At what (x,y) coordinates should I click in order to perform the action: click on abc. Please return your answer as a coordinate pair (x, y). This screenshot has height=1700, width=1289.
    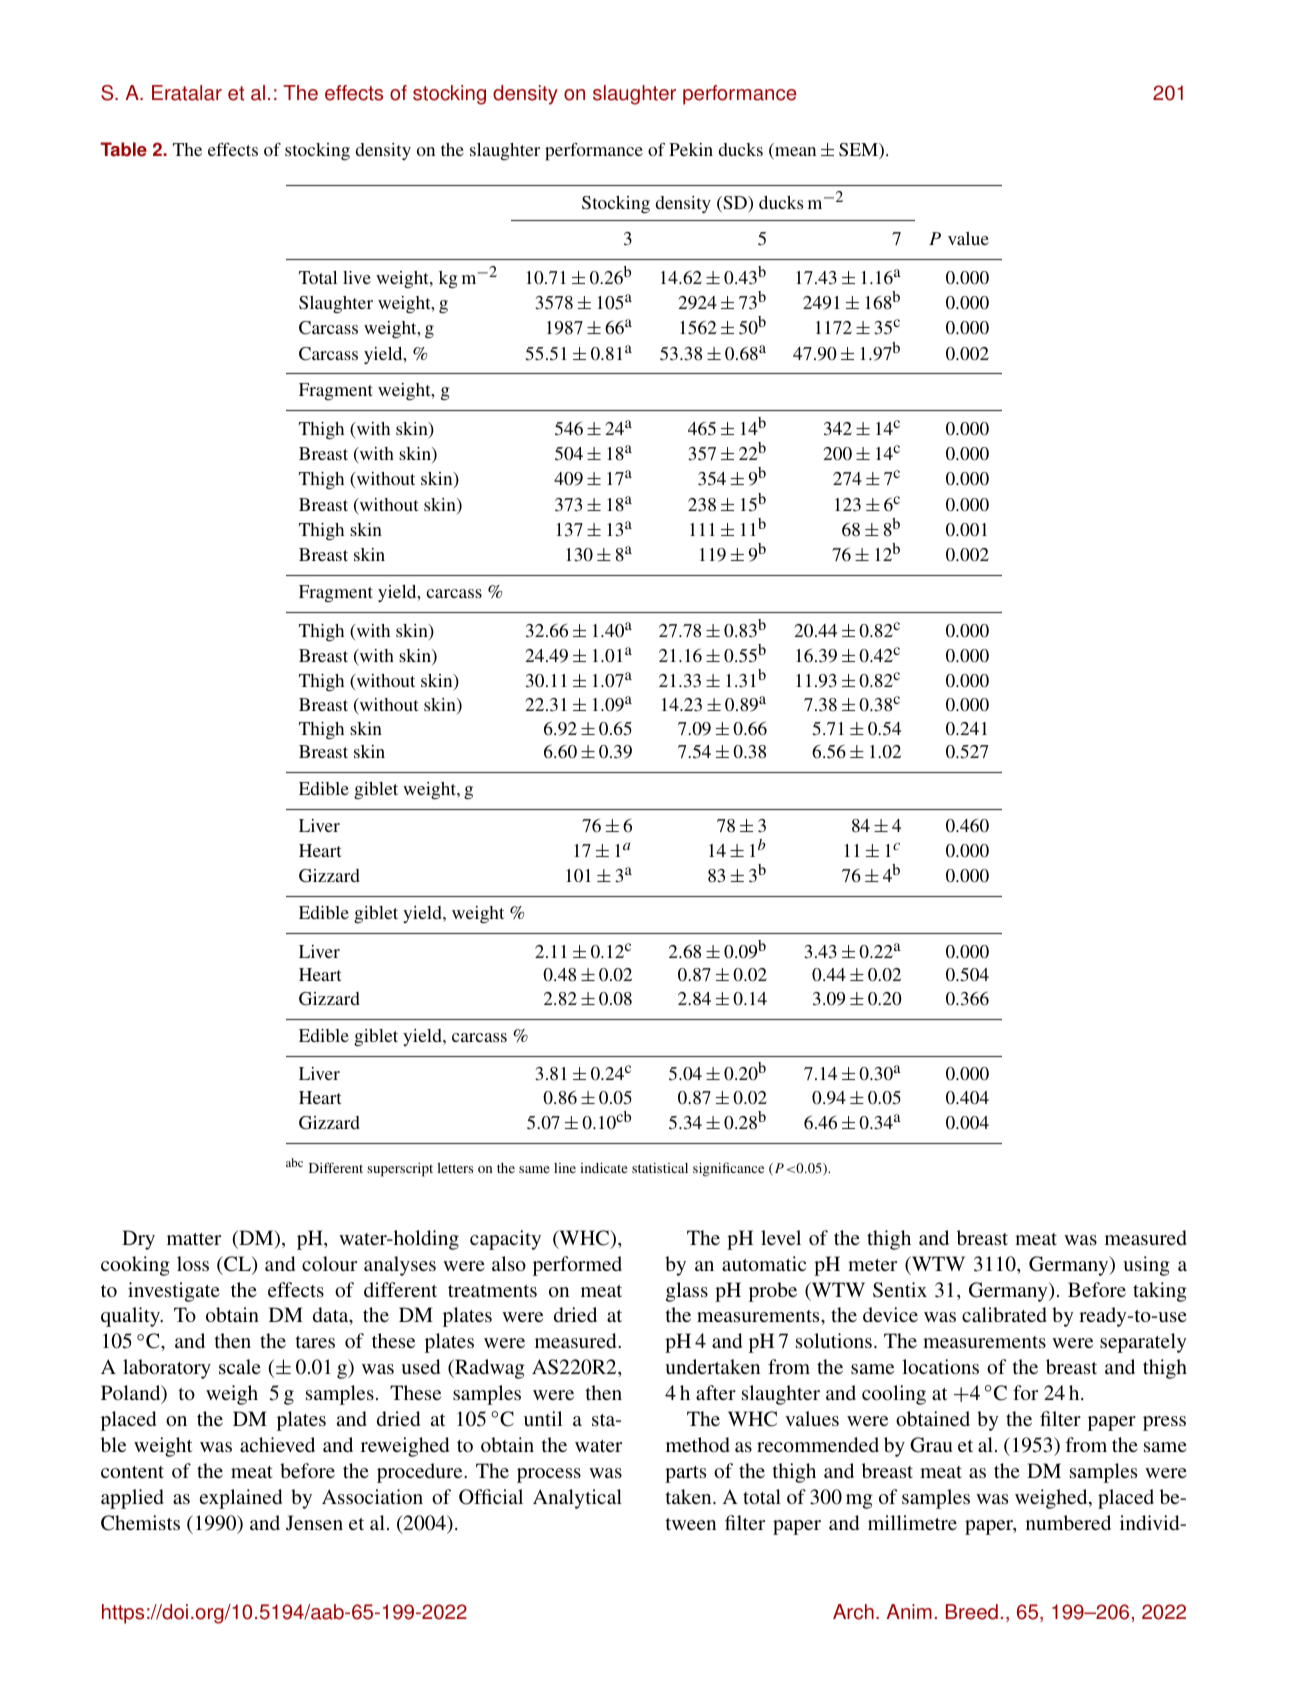
    Looking at the image, I should click on (294, 1162).
